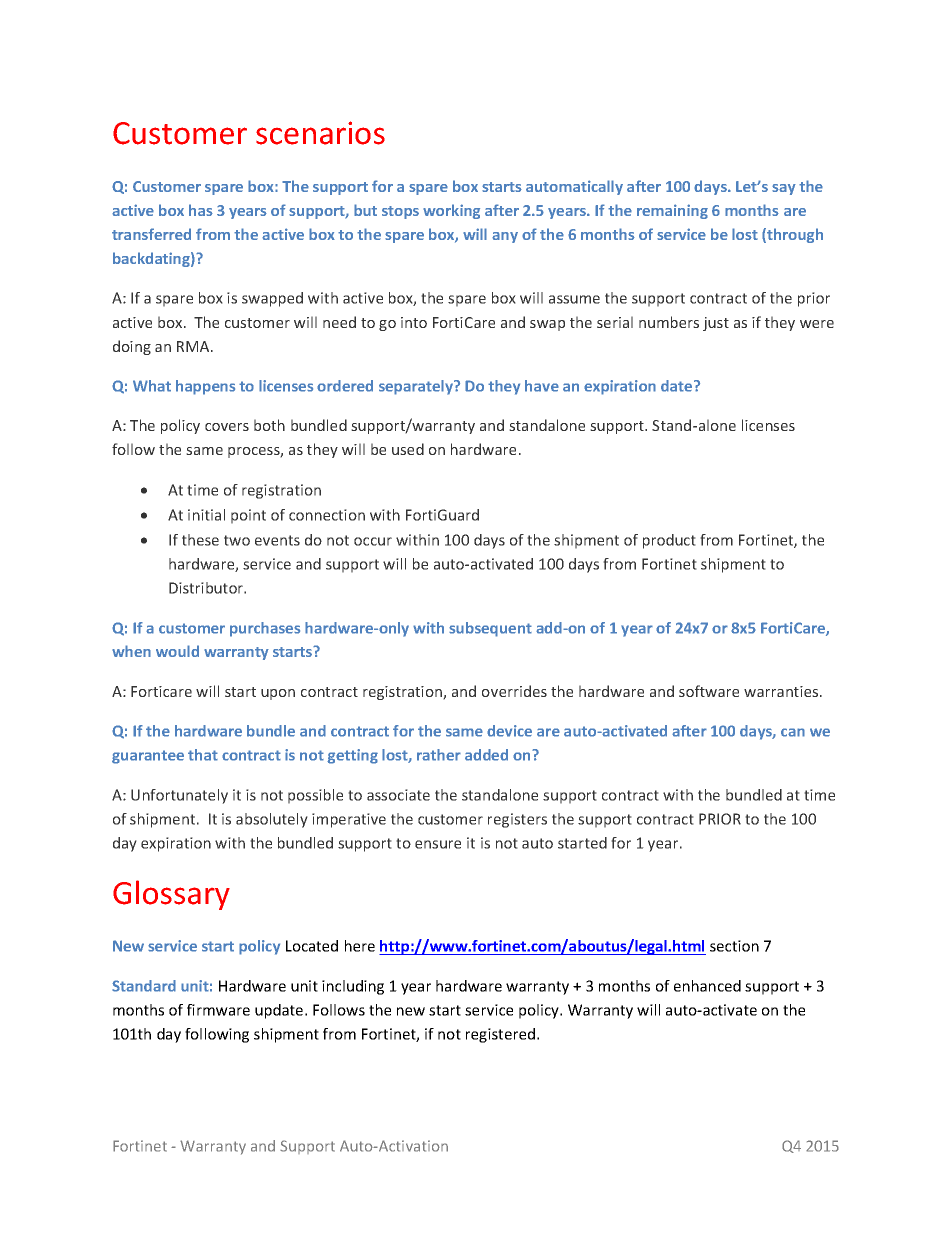  I want to click on absolutely, so click(272, 820).
